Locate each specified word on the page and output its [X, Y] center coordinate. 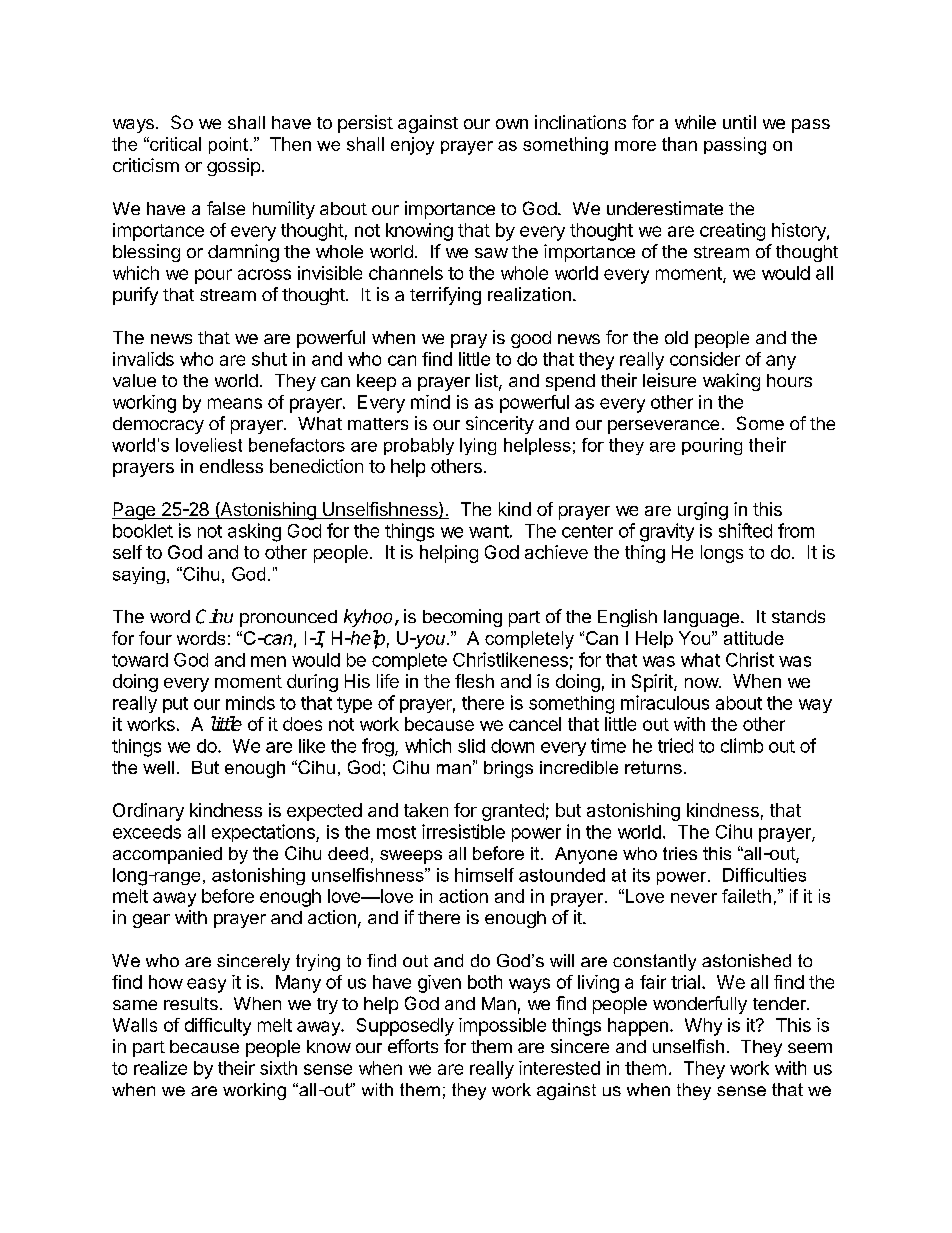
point [228, 145]
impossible [502, 1027]
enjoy [412, 146]
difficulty [218, 1027]
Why [703, 1027]
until [739, 122]
